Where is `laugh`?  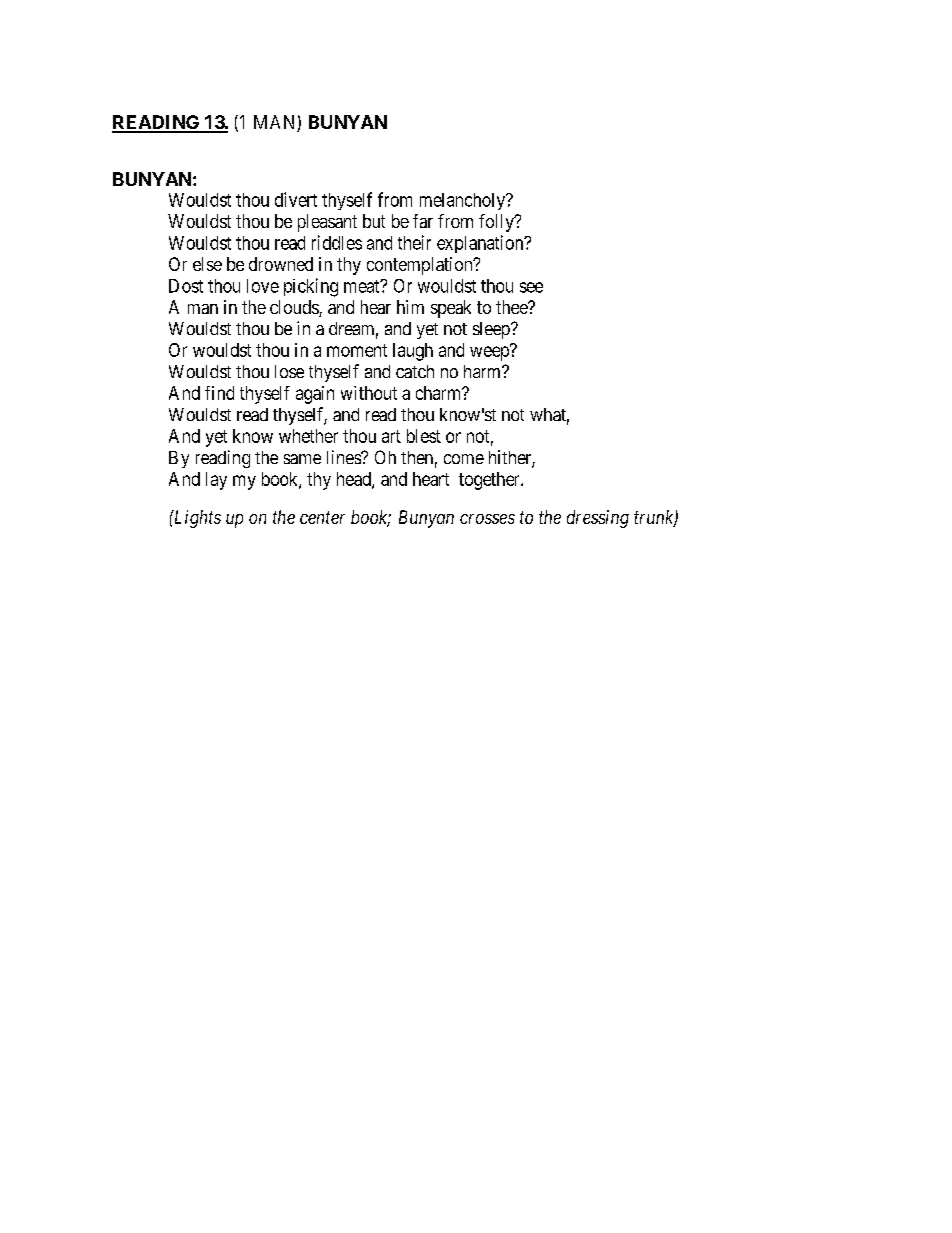
laugh is located at coordinates (413, 352).
